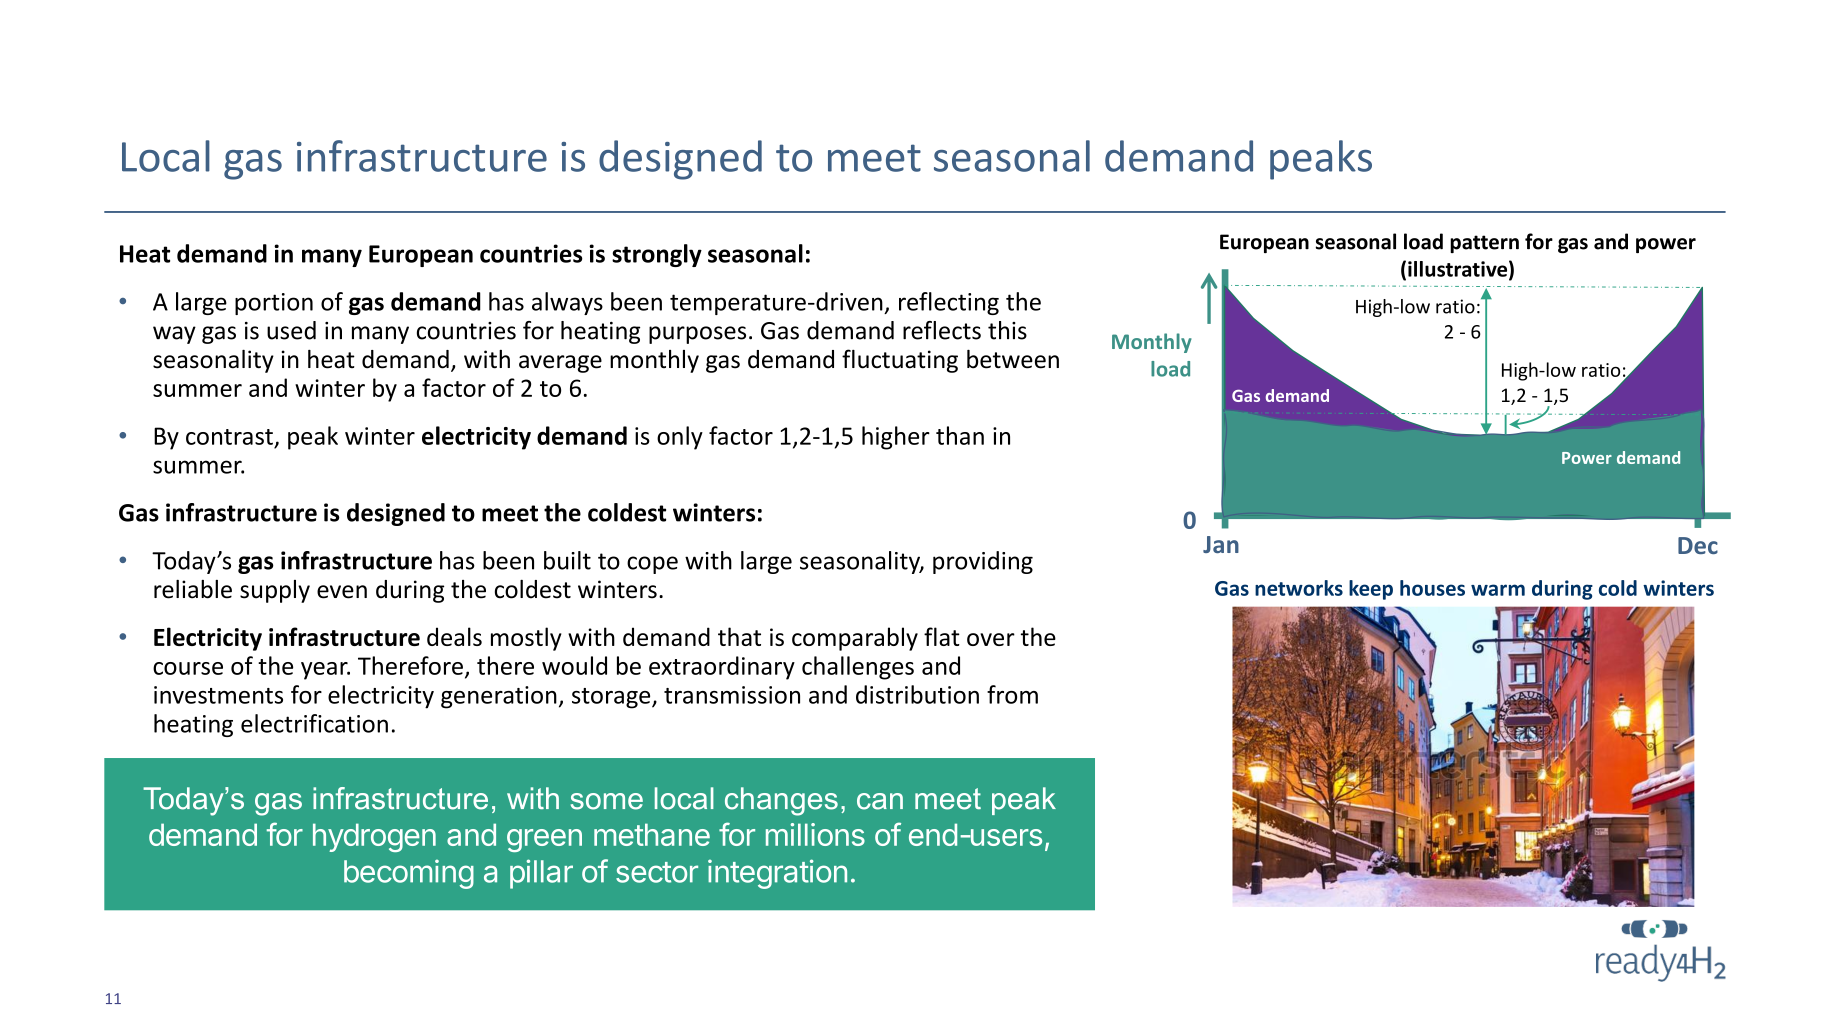  I want to click on can, so click(880, 801).
